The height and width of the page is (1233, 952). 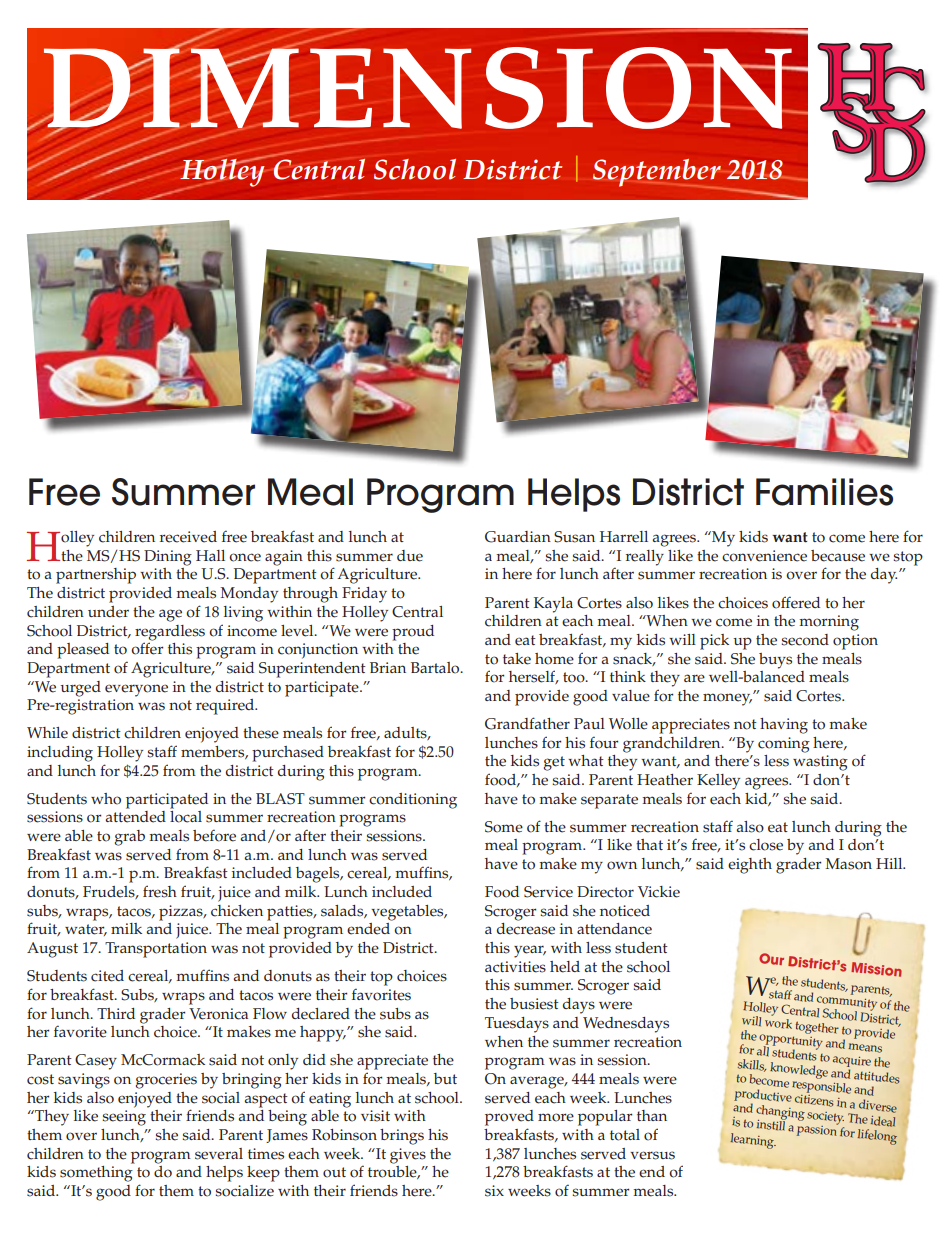 I want to click on activities, so click(x=515, y=967).
